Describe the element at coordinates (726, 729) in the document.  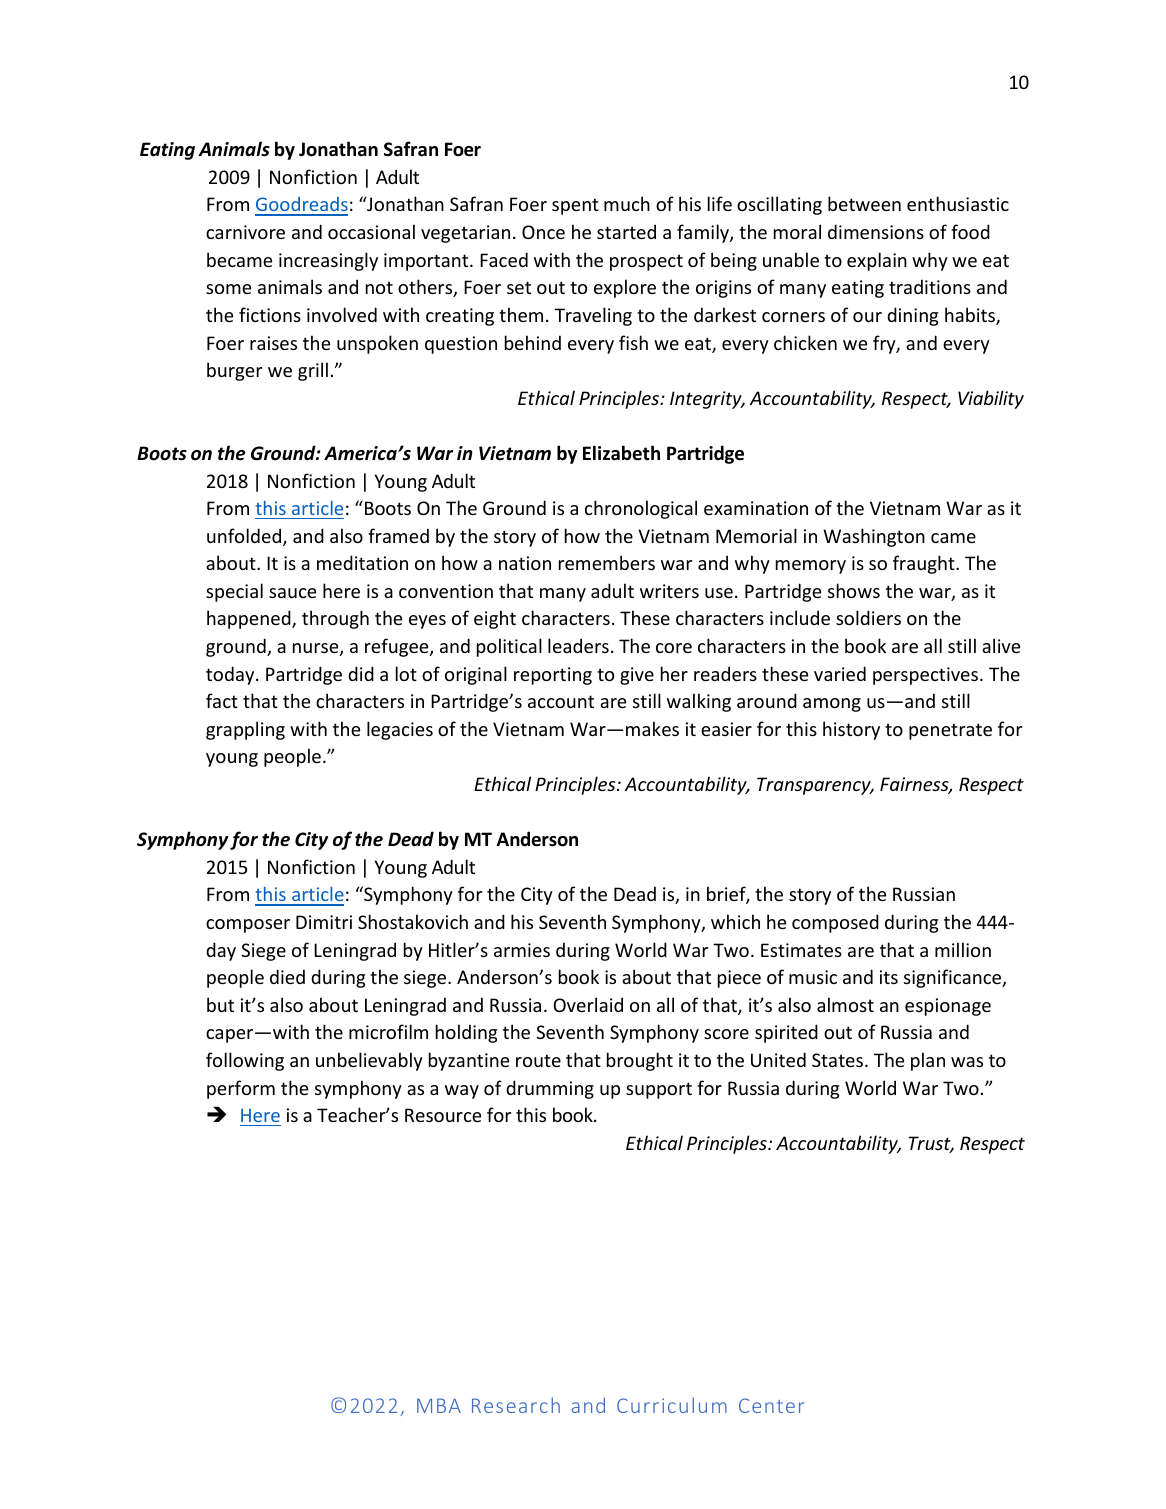
I see `easier` at that location.
